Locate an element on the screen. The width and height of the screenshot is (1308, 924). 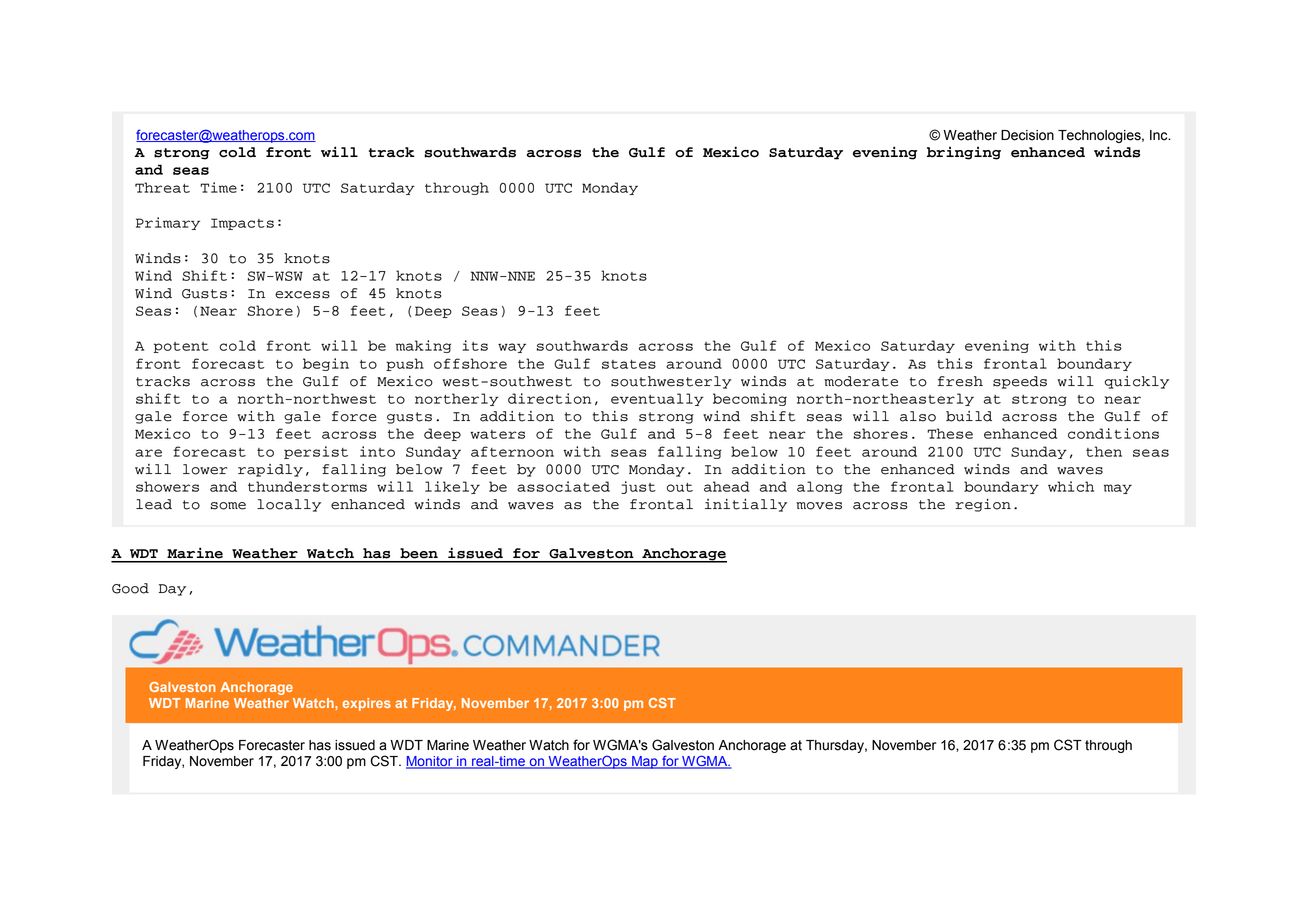
persist is located at coordinates (316, 452).
